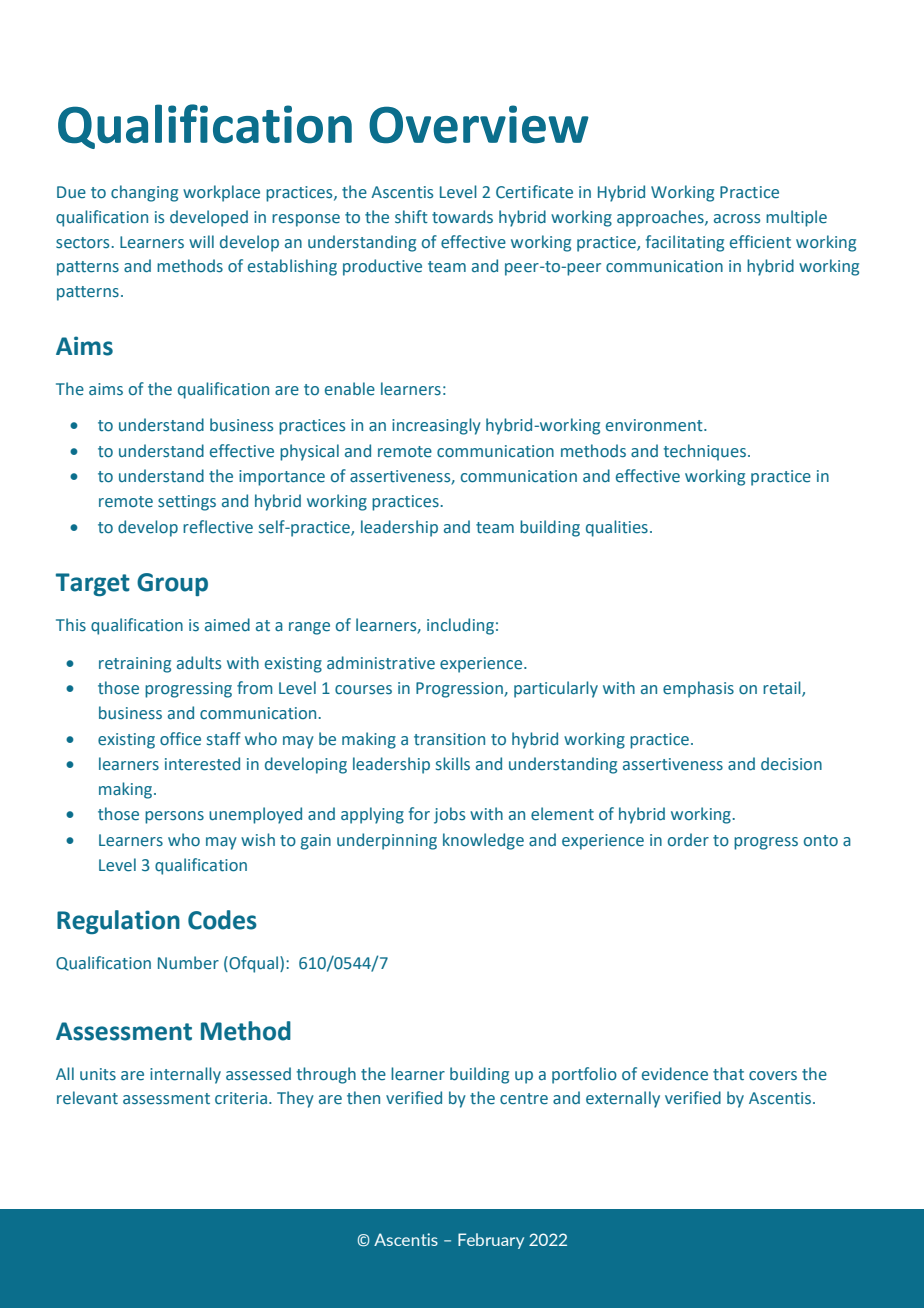 The height and width of the screenshot is (1308, 924). I want to click on Overview, so click(479, 124).
